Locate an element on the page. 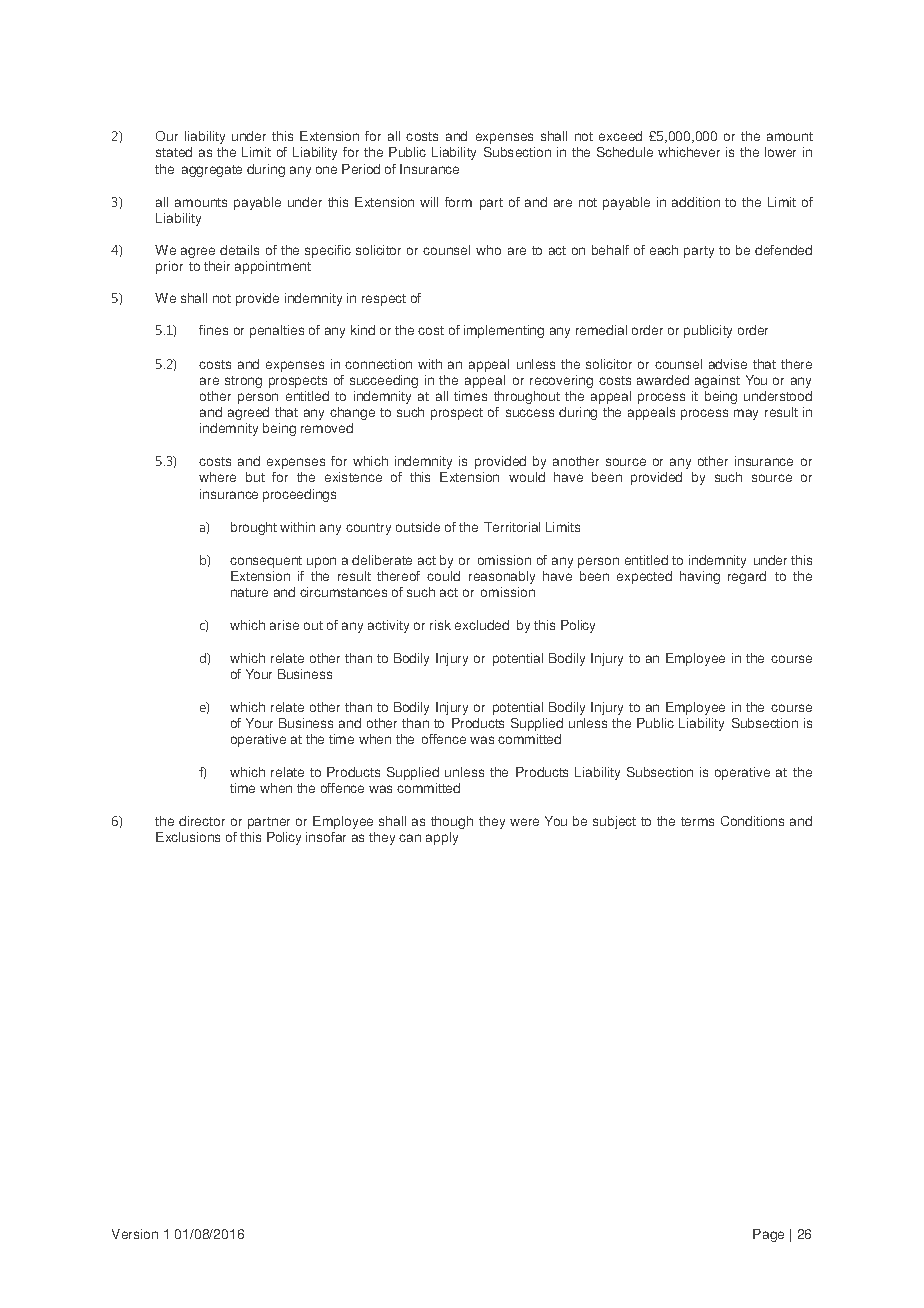 The width and height of the page is (924, 1308). where is located at coordinates (217, 477).
